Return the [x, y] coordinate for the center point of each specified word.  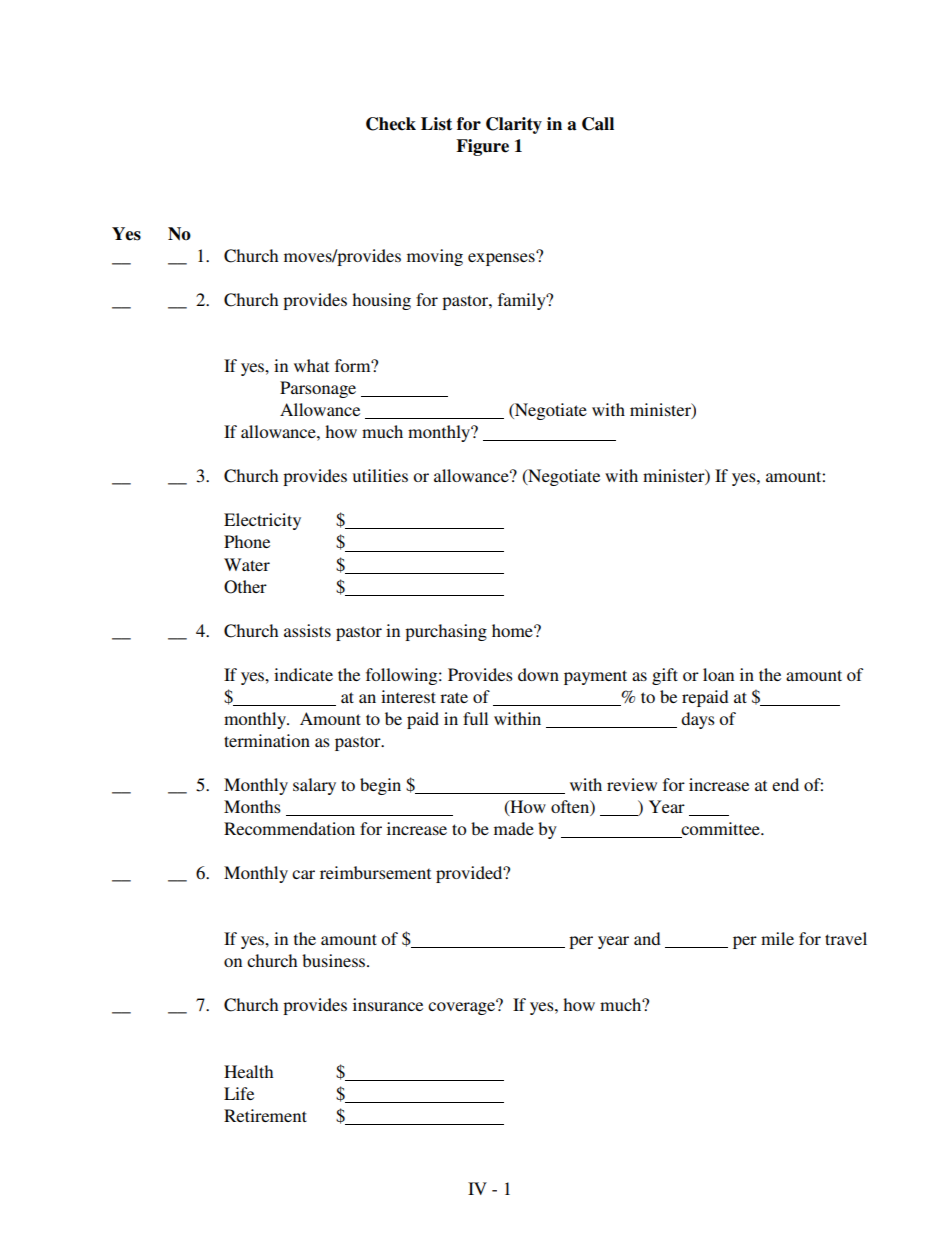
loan [718, 674]
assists [307, 630]
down [538, 674]
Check [391, 124]
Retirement [265, 1115]
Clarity [514, 125]
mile [777, 938]
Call [598, 124]
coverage [462, 1007]
